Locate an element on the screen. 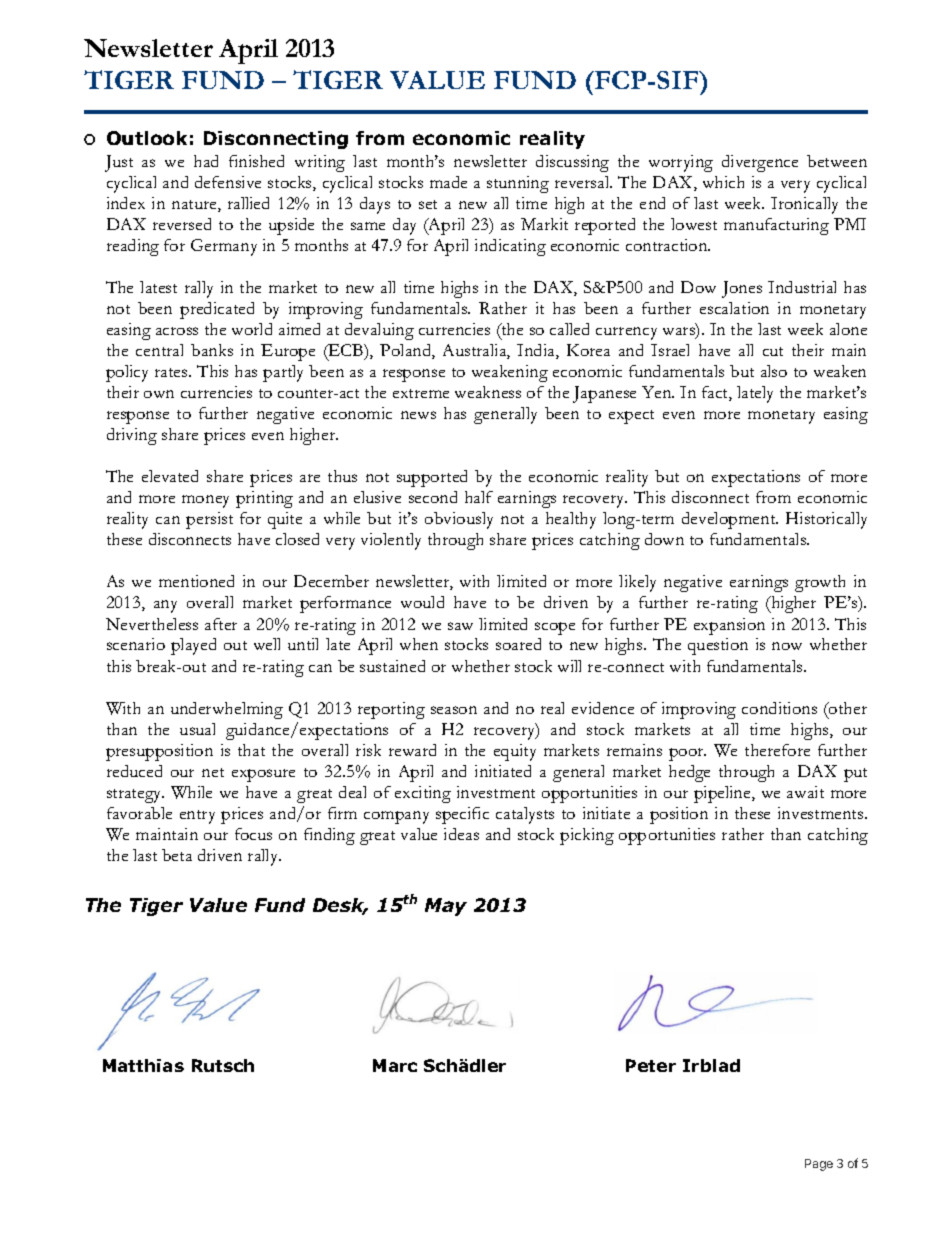 The image size is (952, 1233). now is located at coordinates (787, 646).
